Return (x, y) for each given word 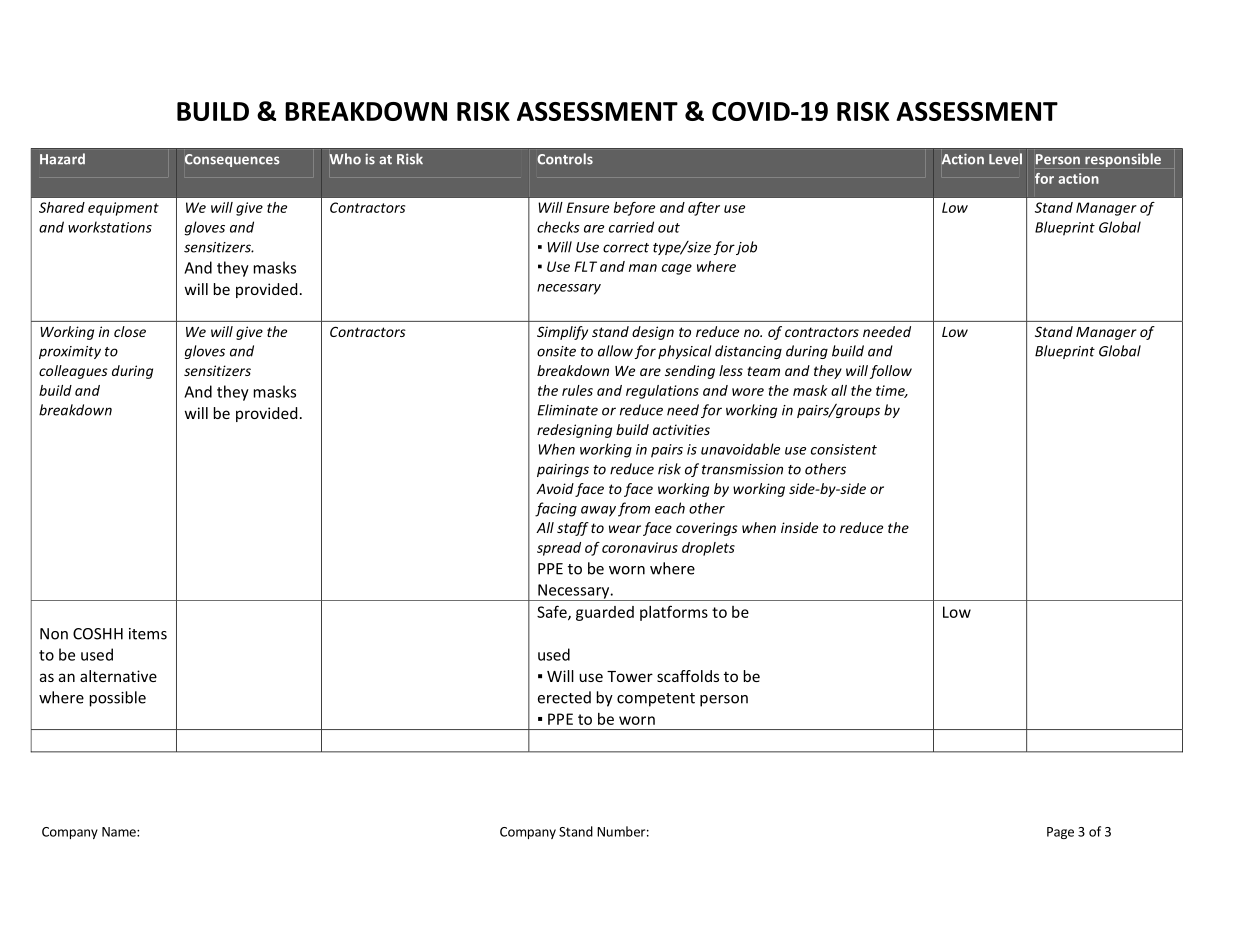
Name (120, 832)
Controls (565, 159)
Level (1005, 159)
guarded (605, 613)
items (148, 634)
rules (577, 390)
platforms (674, 613)
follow (891, 372)
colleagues (73, 372)
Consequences (232, 160)
